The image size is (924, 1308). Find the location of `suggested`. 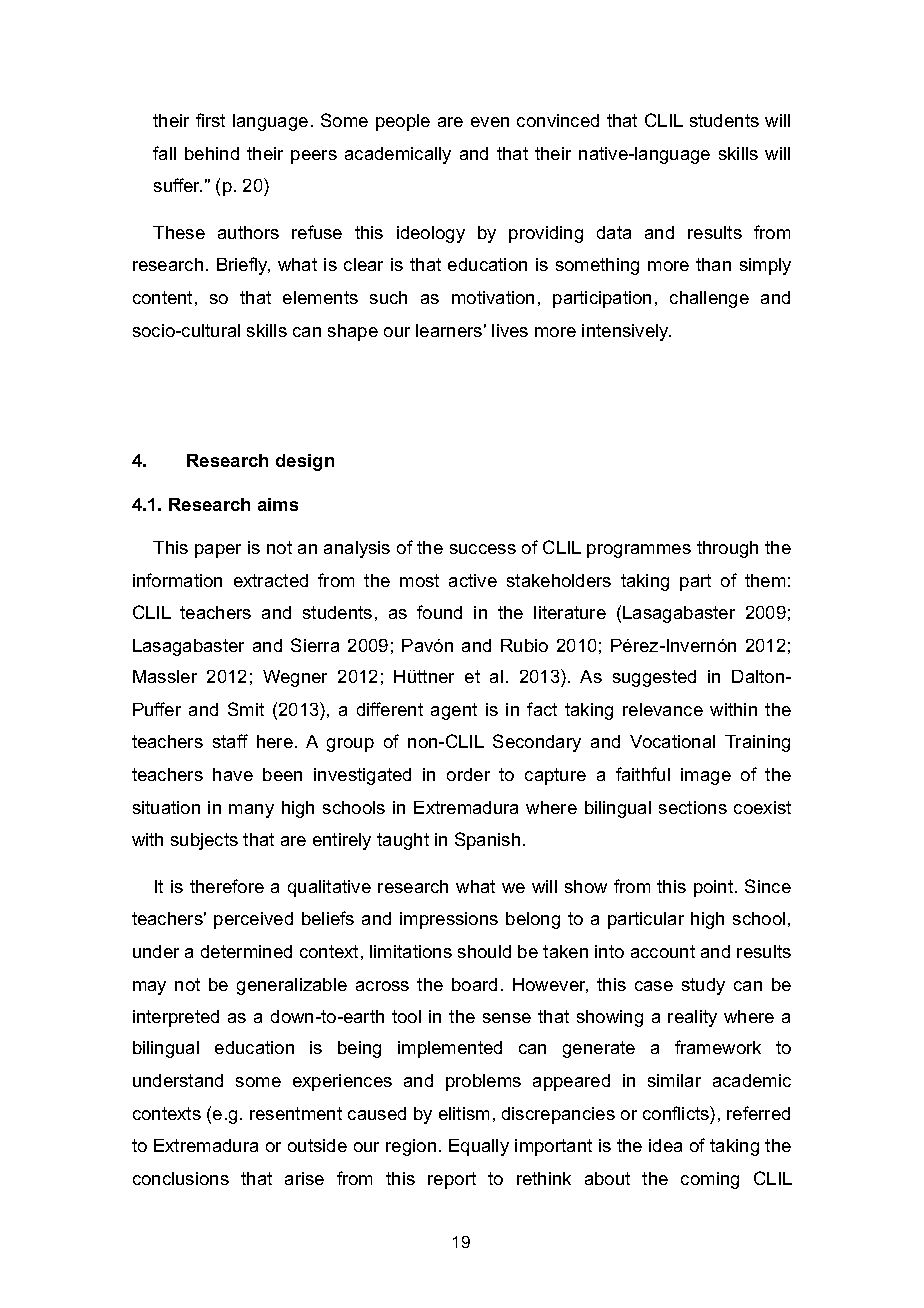

suggested is located at coordinates (654, 678).
